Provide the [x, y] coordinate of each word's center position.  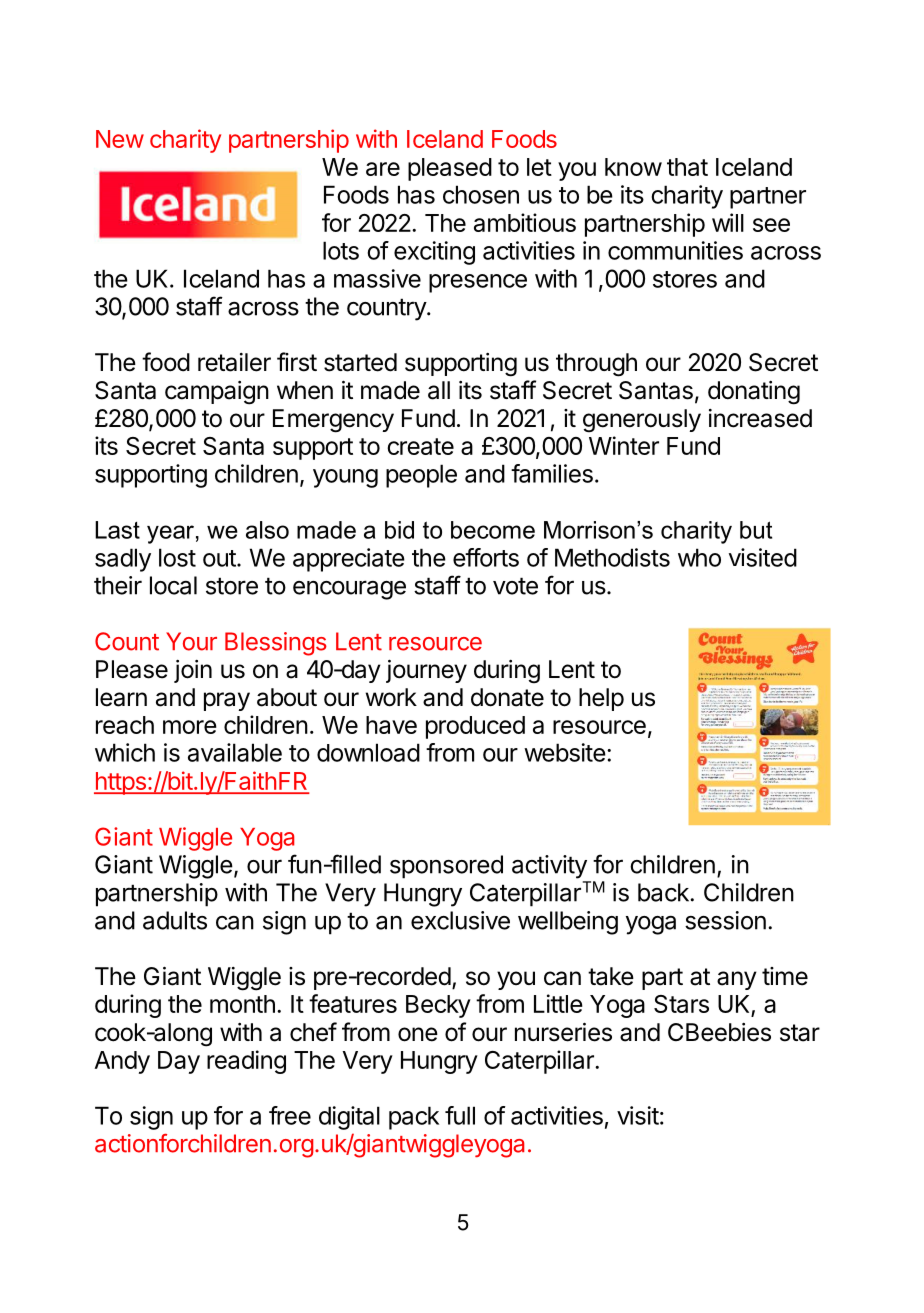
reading [246, 1062]
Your [191, 641]
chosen [481, 194]
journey [426, 671]
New [120, 139]
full [460, 1115]
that [687, 167]
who [699, 557]
